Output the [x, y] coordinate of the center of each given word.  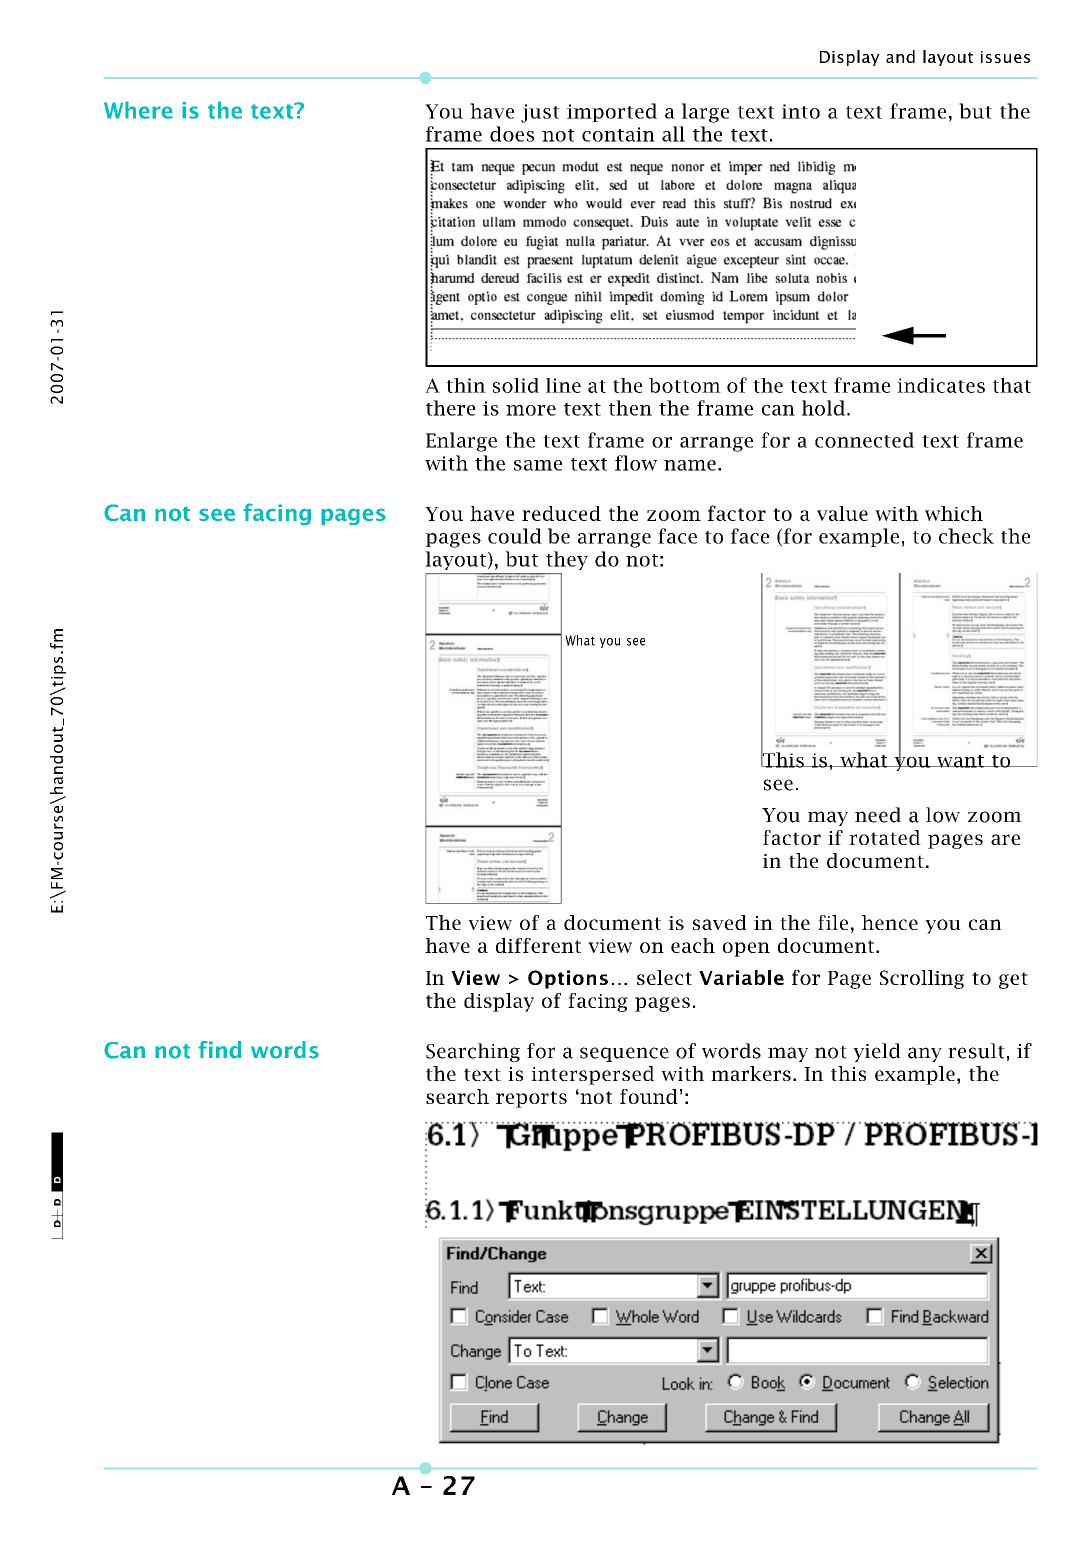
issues [1005, 57]
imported [612, 112]
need [878, 815]
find [219, 1050]
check [966, 536]
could [515, 536]
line [563, 385]
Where [138, 110]
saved [720, 922]
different [538, 945]
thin [466, 385]
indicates [941, 385]
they [567, 560]
